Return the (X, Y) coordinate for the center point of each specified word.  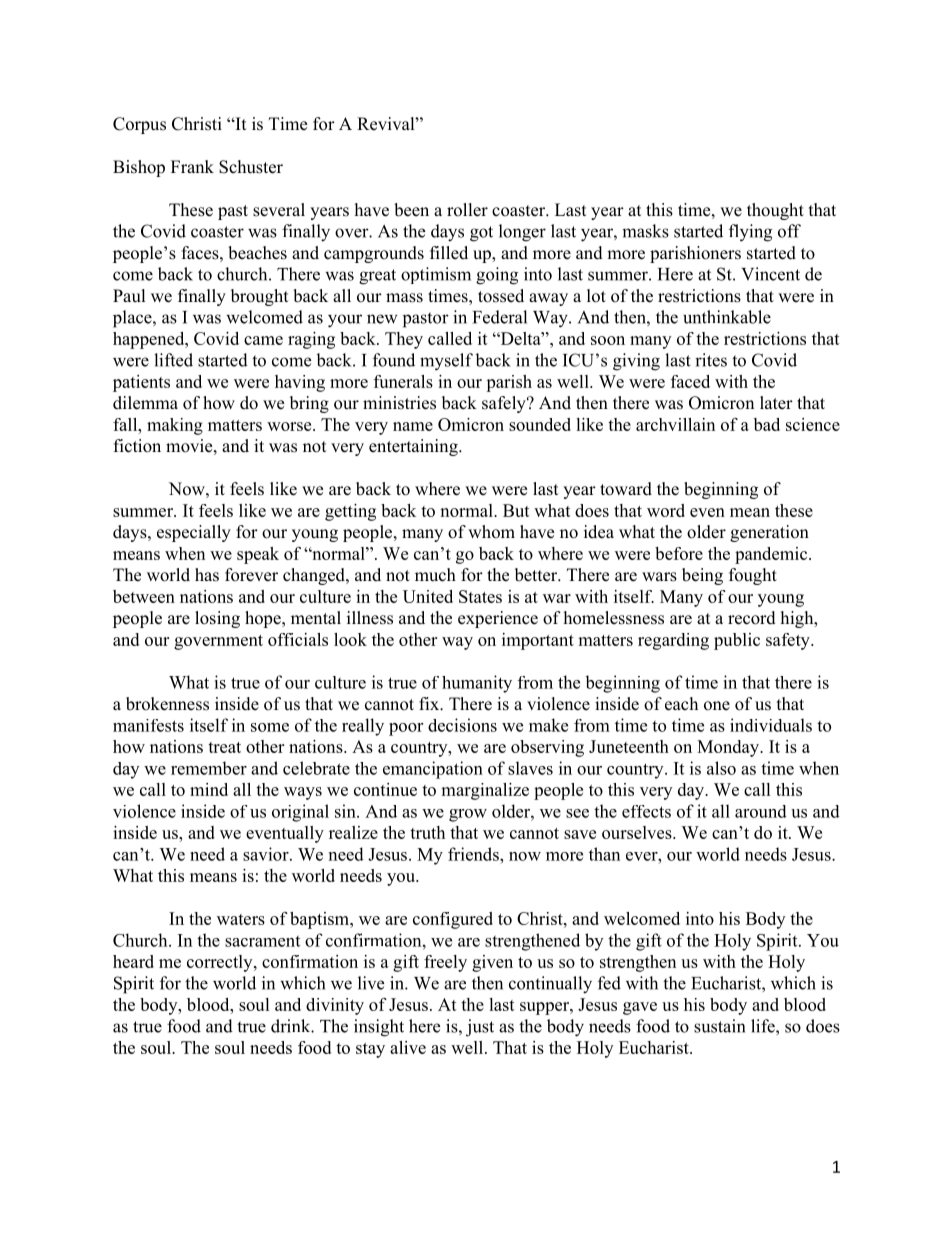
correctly (221, 963)
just (480, 1028)
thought (775, 211)
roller (467, 210)
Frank (192, 166)
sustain (719, 1026)
